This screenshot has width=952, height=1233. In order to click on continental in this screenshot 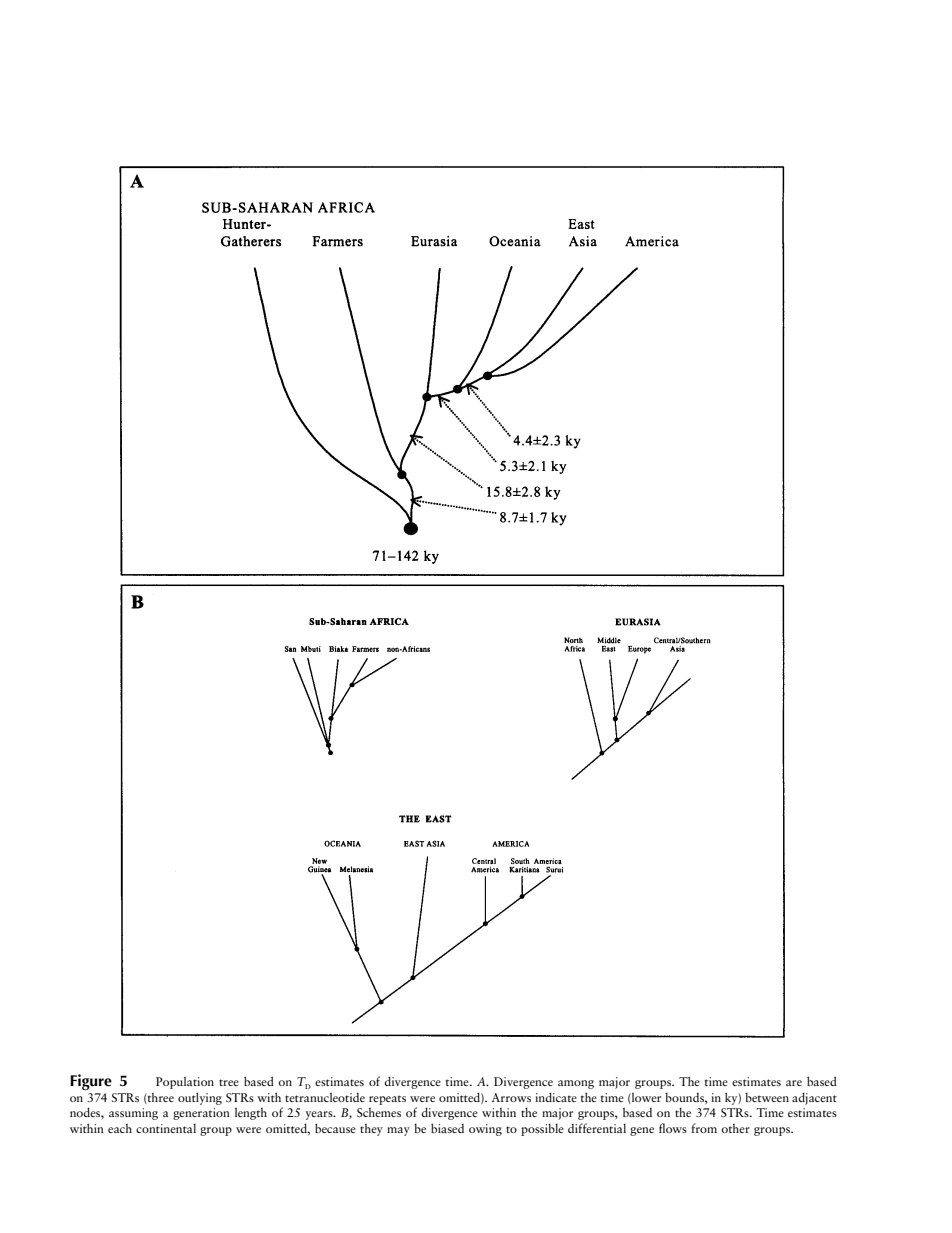, I will do `click(166, 1128)`.
